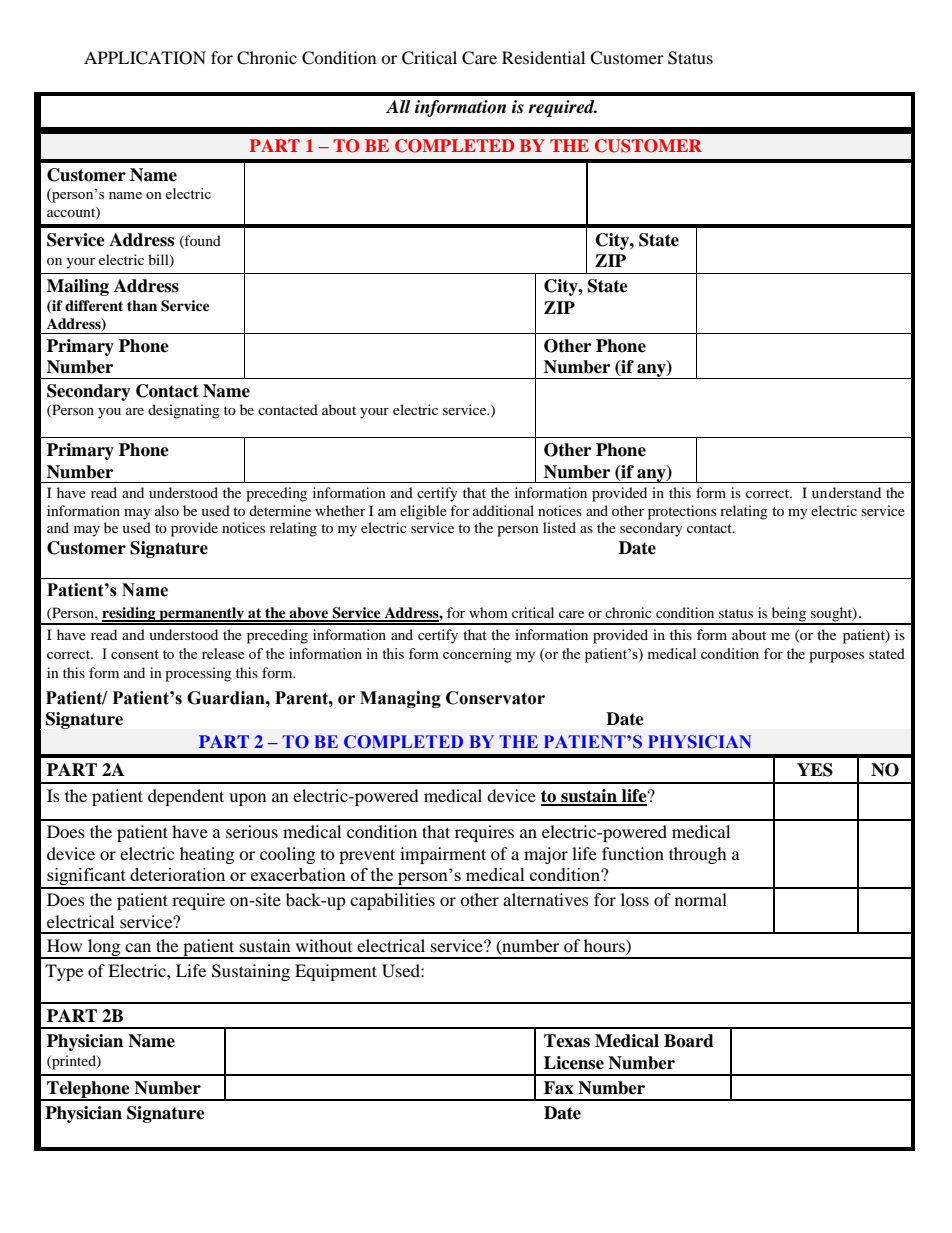  Describe the element at coordinates (689, 1041) in the document. I see `Board` at that location.
